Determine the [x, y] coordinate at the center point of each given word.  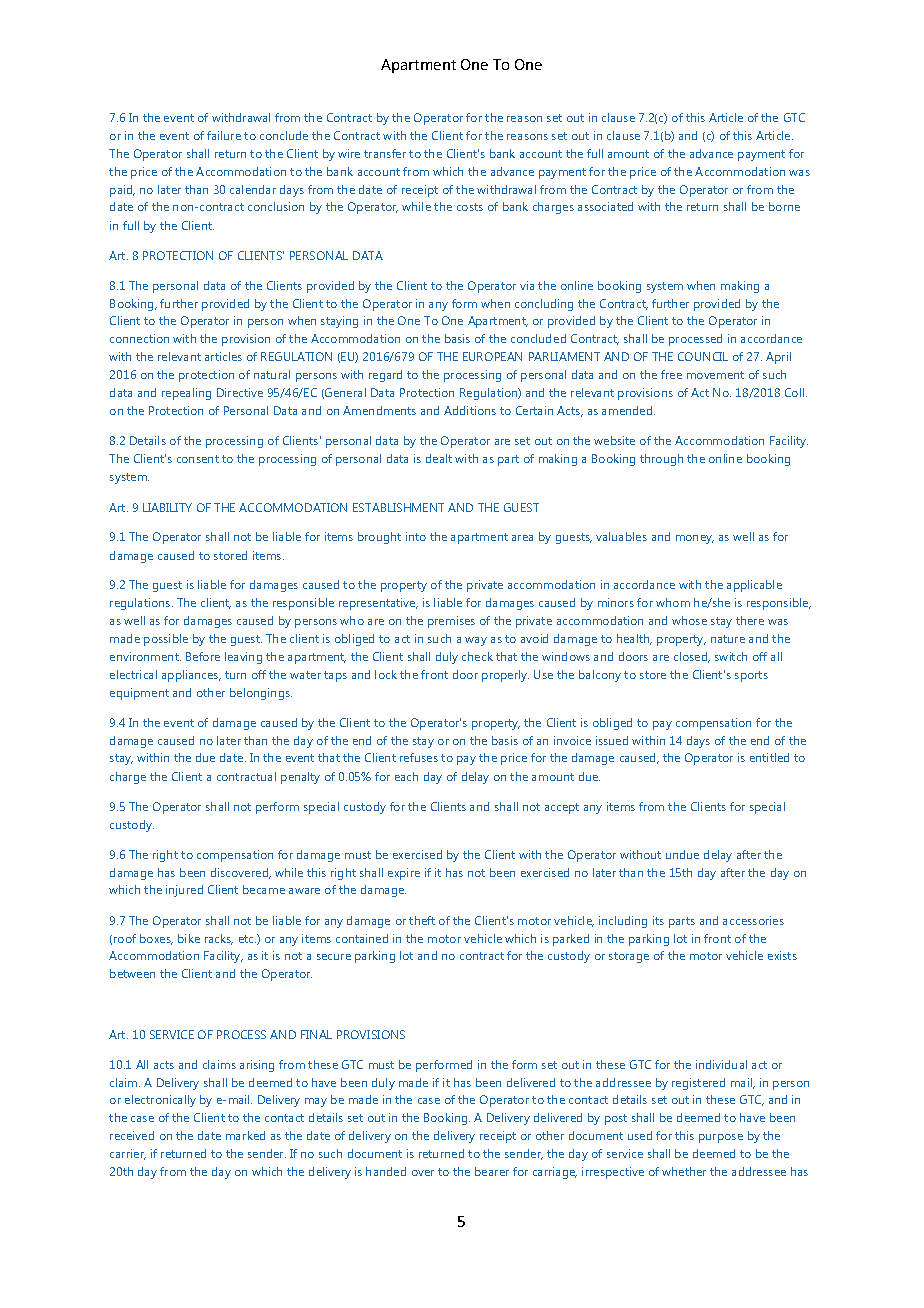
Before [203, 656]
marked [245, 1135]
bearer [492, 1171]
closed [692, 657]
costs [470, 207]
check [477, 656]
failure [224, 135]
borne [784, 206]
